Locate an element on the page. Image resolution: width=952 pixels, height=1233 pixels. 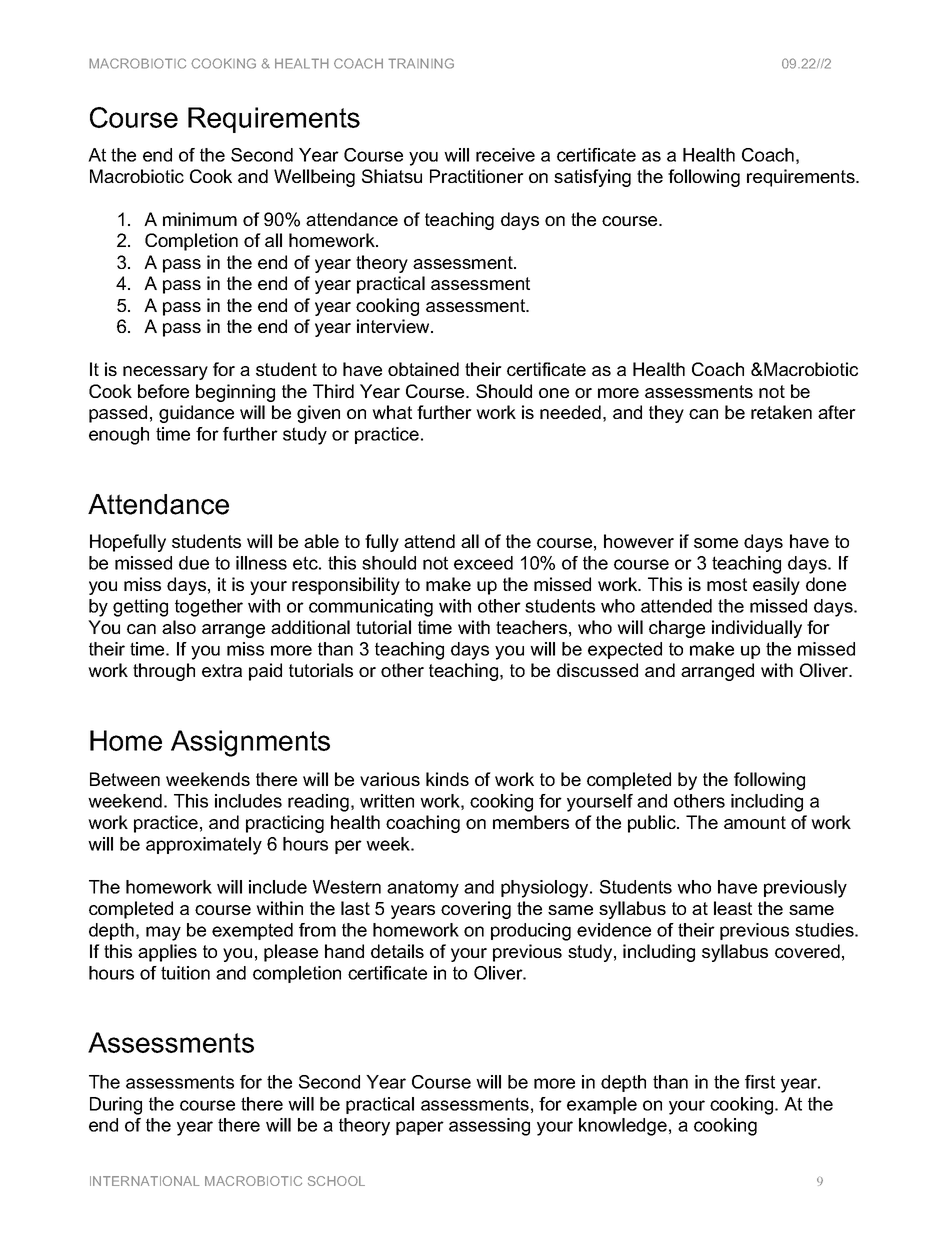
interview is located at coordinates (394, 326).
